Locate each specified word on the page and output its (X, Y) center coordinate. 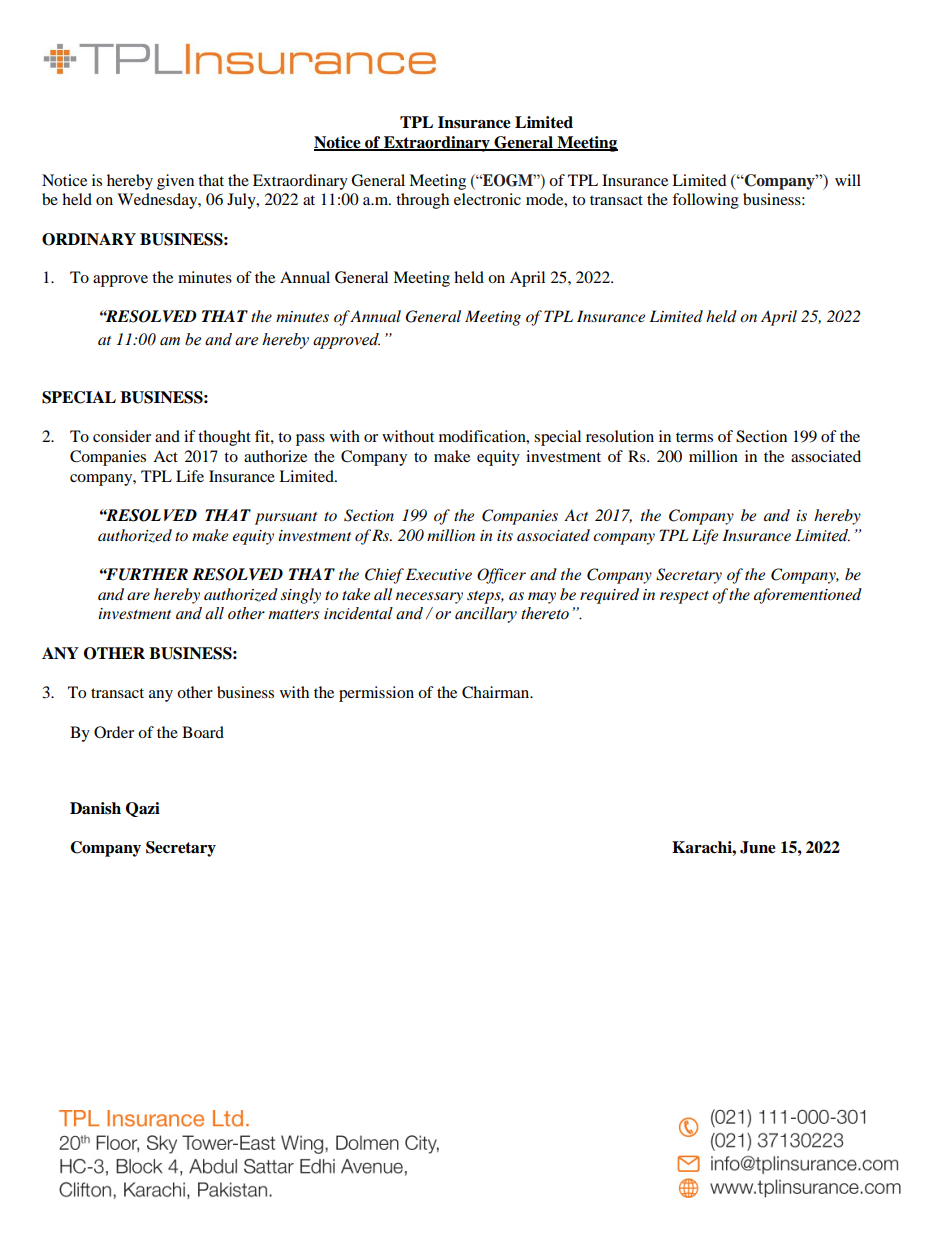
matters (293, 614)
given (175, 182)
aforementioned (808, 596)
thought (224, 438)
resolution (620, 436)
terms (694, 437)
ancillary (486, 615)
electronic (487, 199)
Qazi (143, 809)
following (705, 201)
